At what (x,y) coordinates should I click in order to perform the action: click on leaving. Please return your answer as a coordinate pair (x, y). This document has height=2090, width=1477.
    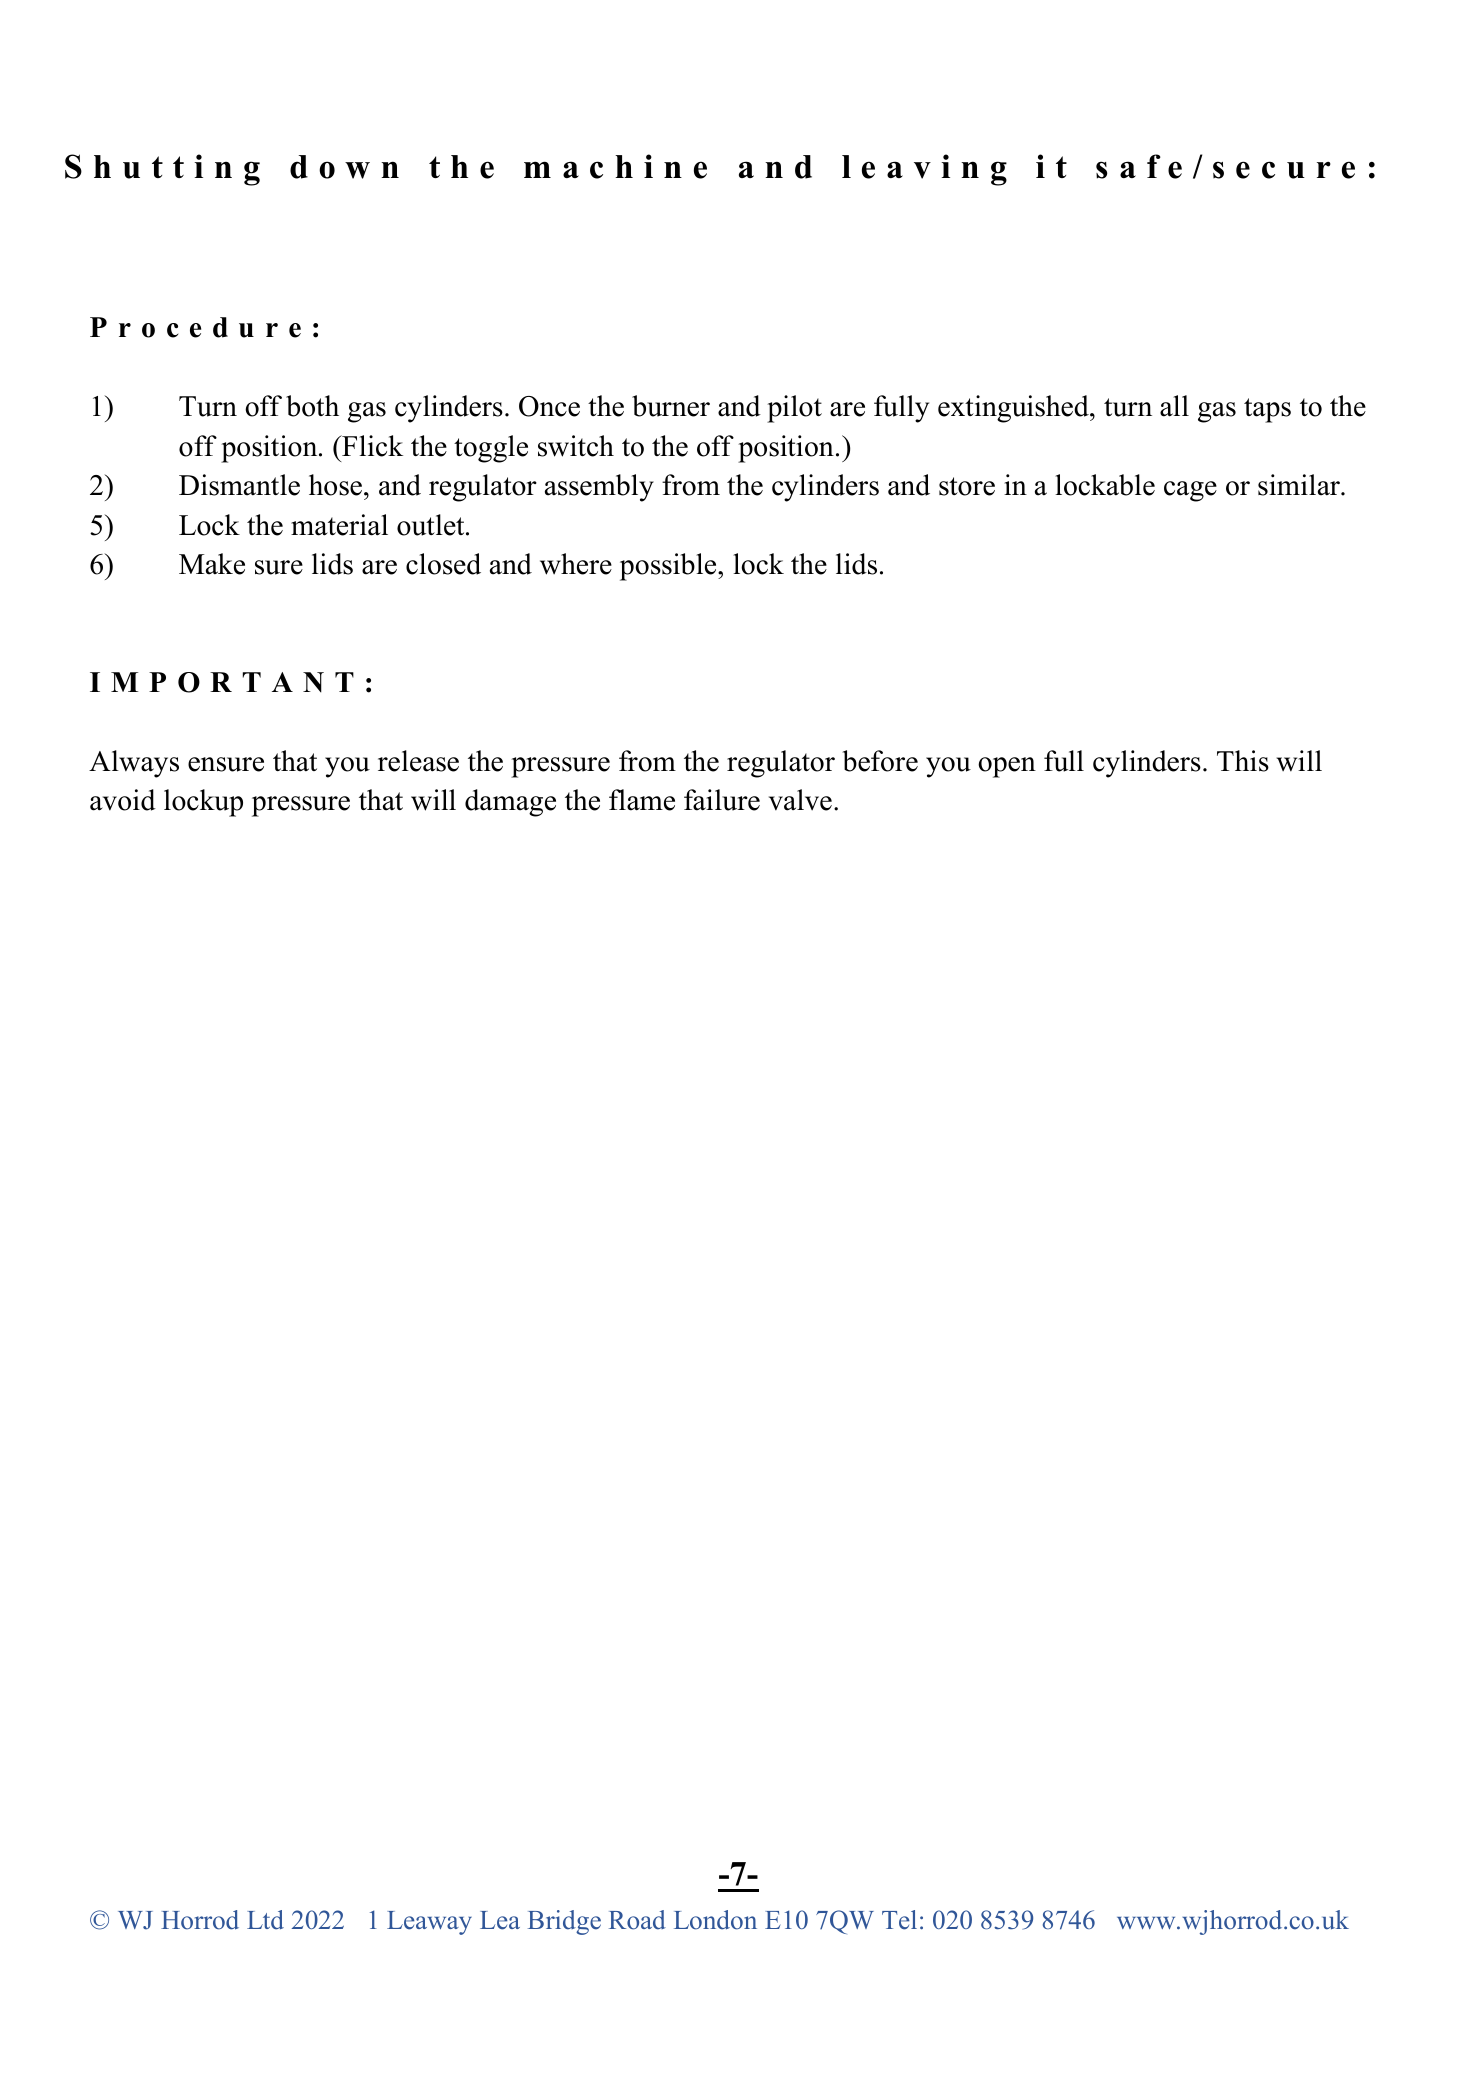
    Looking at the image, I should click on (924, 170).
